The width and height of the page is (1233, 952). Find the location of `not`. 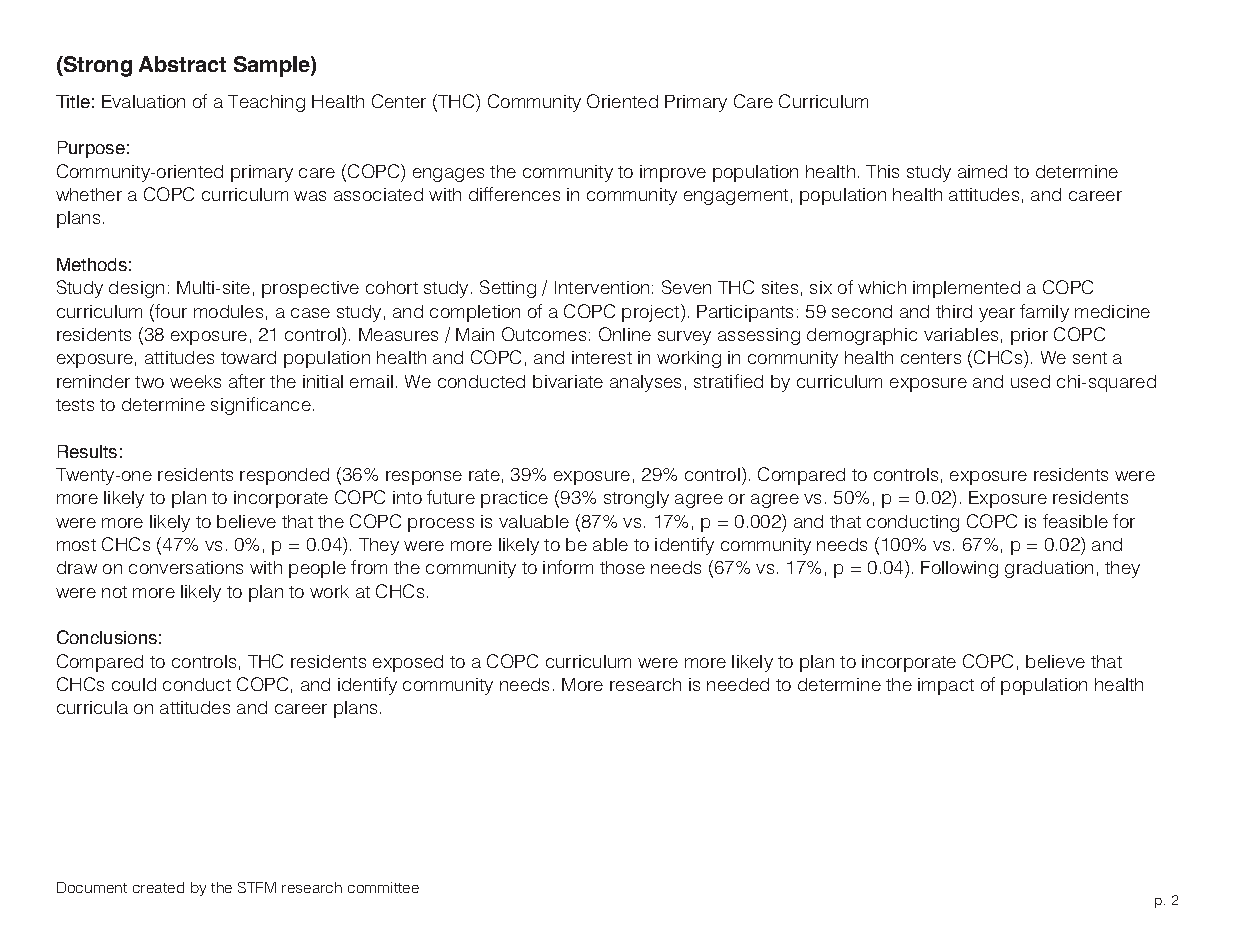

not is located at coordinates (114, 592).
